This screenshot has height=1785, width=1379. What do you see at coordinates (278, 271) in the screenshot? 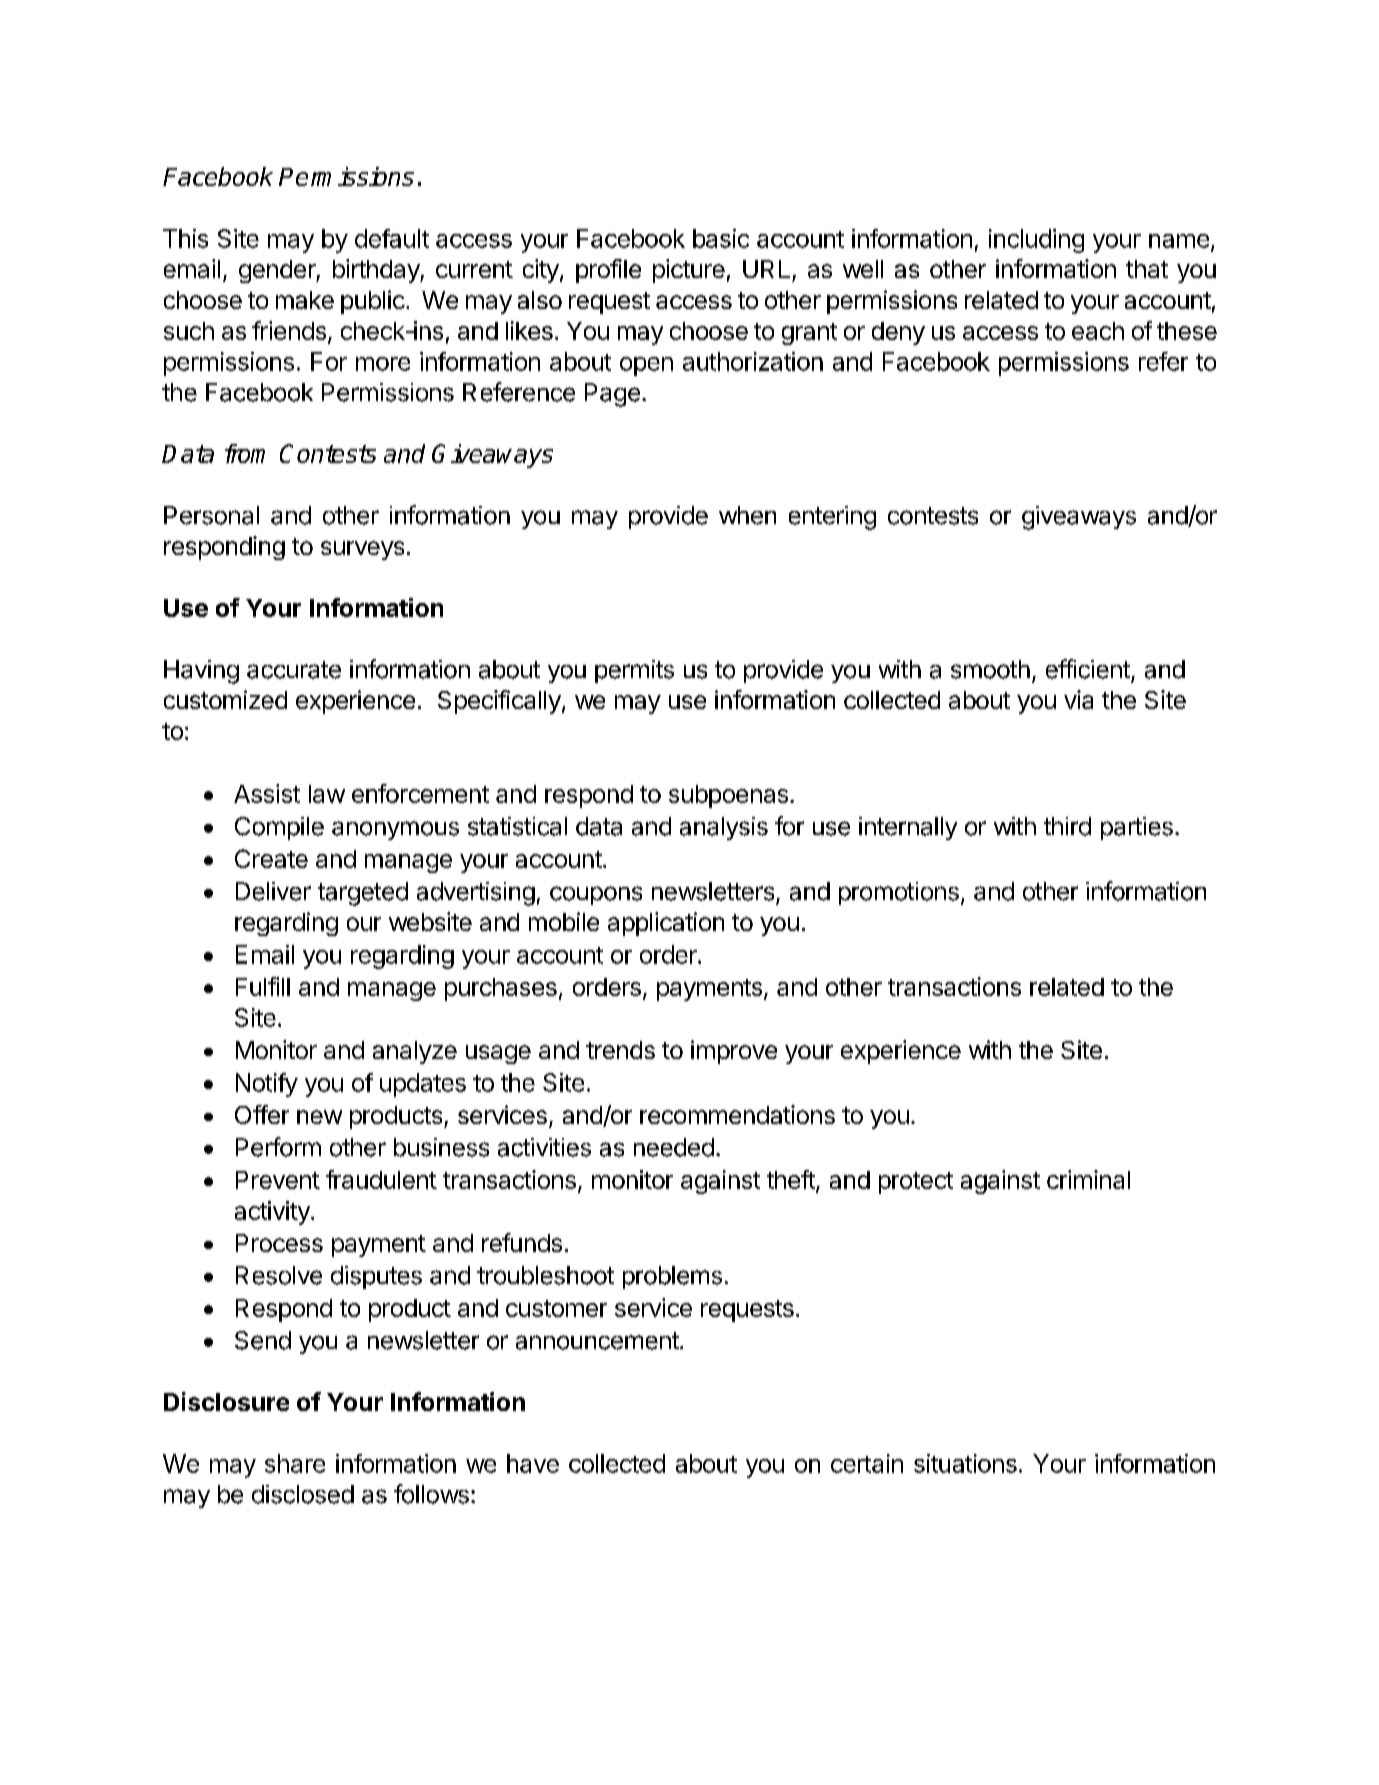
I see `gender` at bounding box center [278, 271].
